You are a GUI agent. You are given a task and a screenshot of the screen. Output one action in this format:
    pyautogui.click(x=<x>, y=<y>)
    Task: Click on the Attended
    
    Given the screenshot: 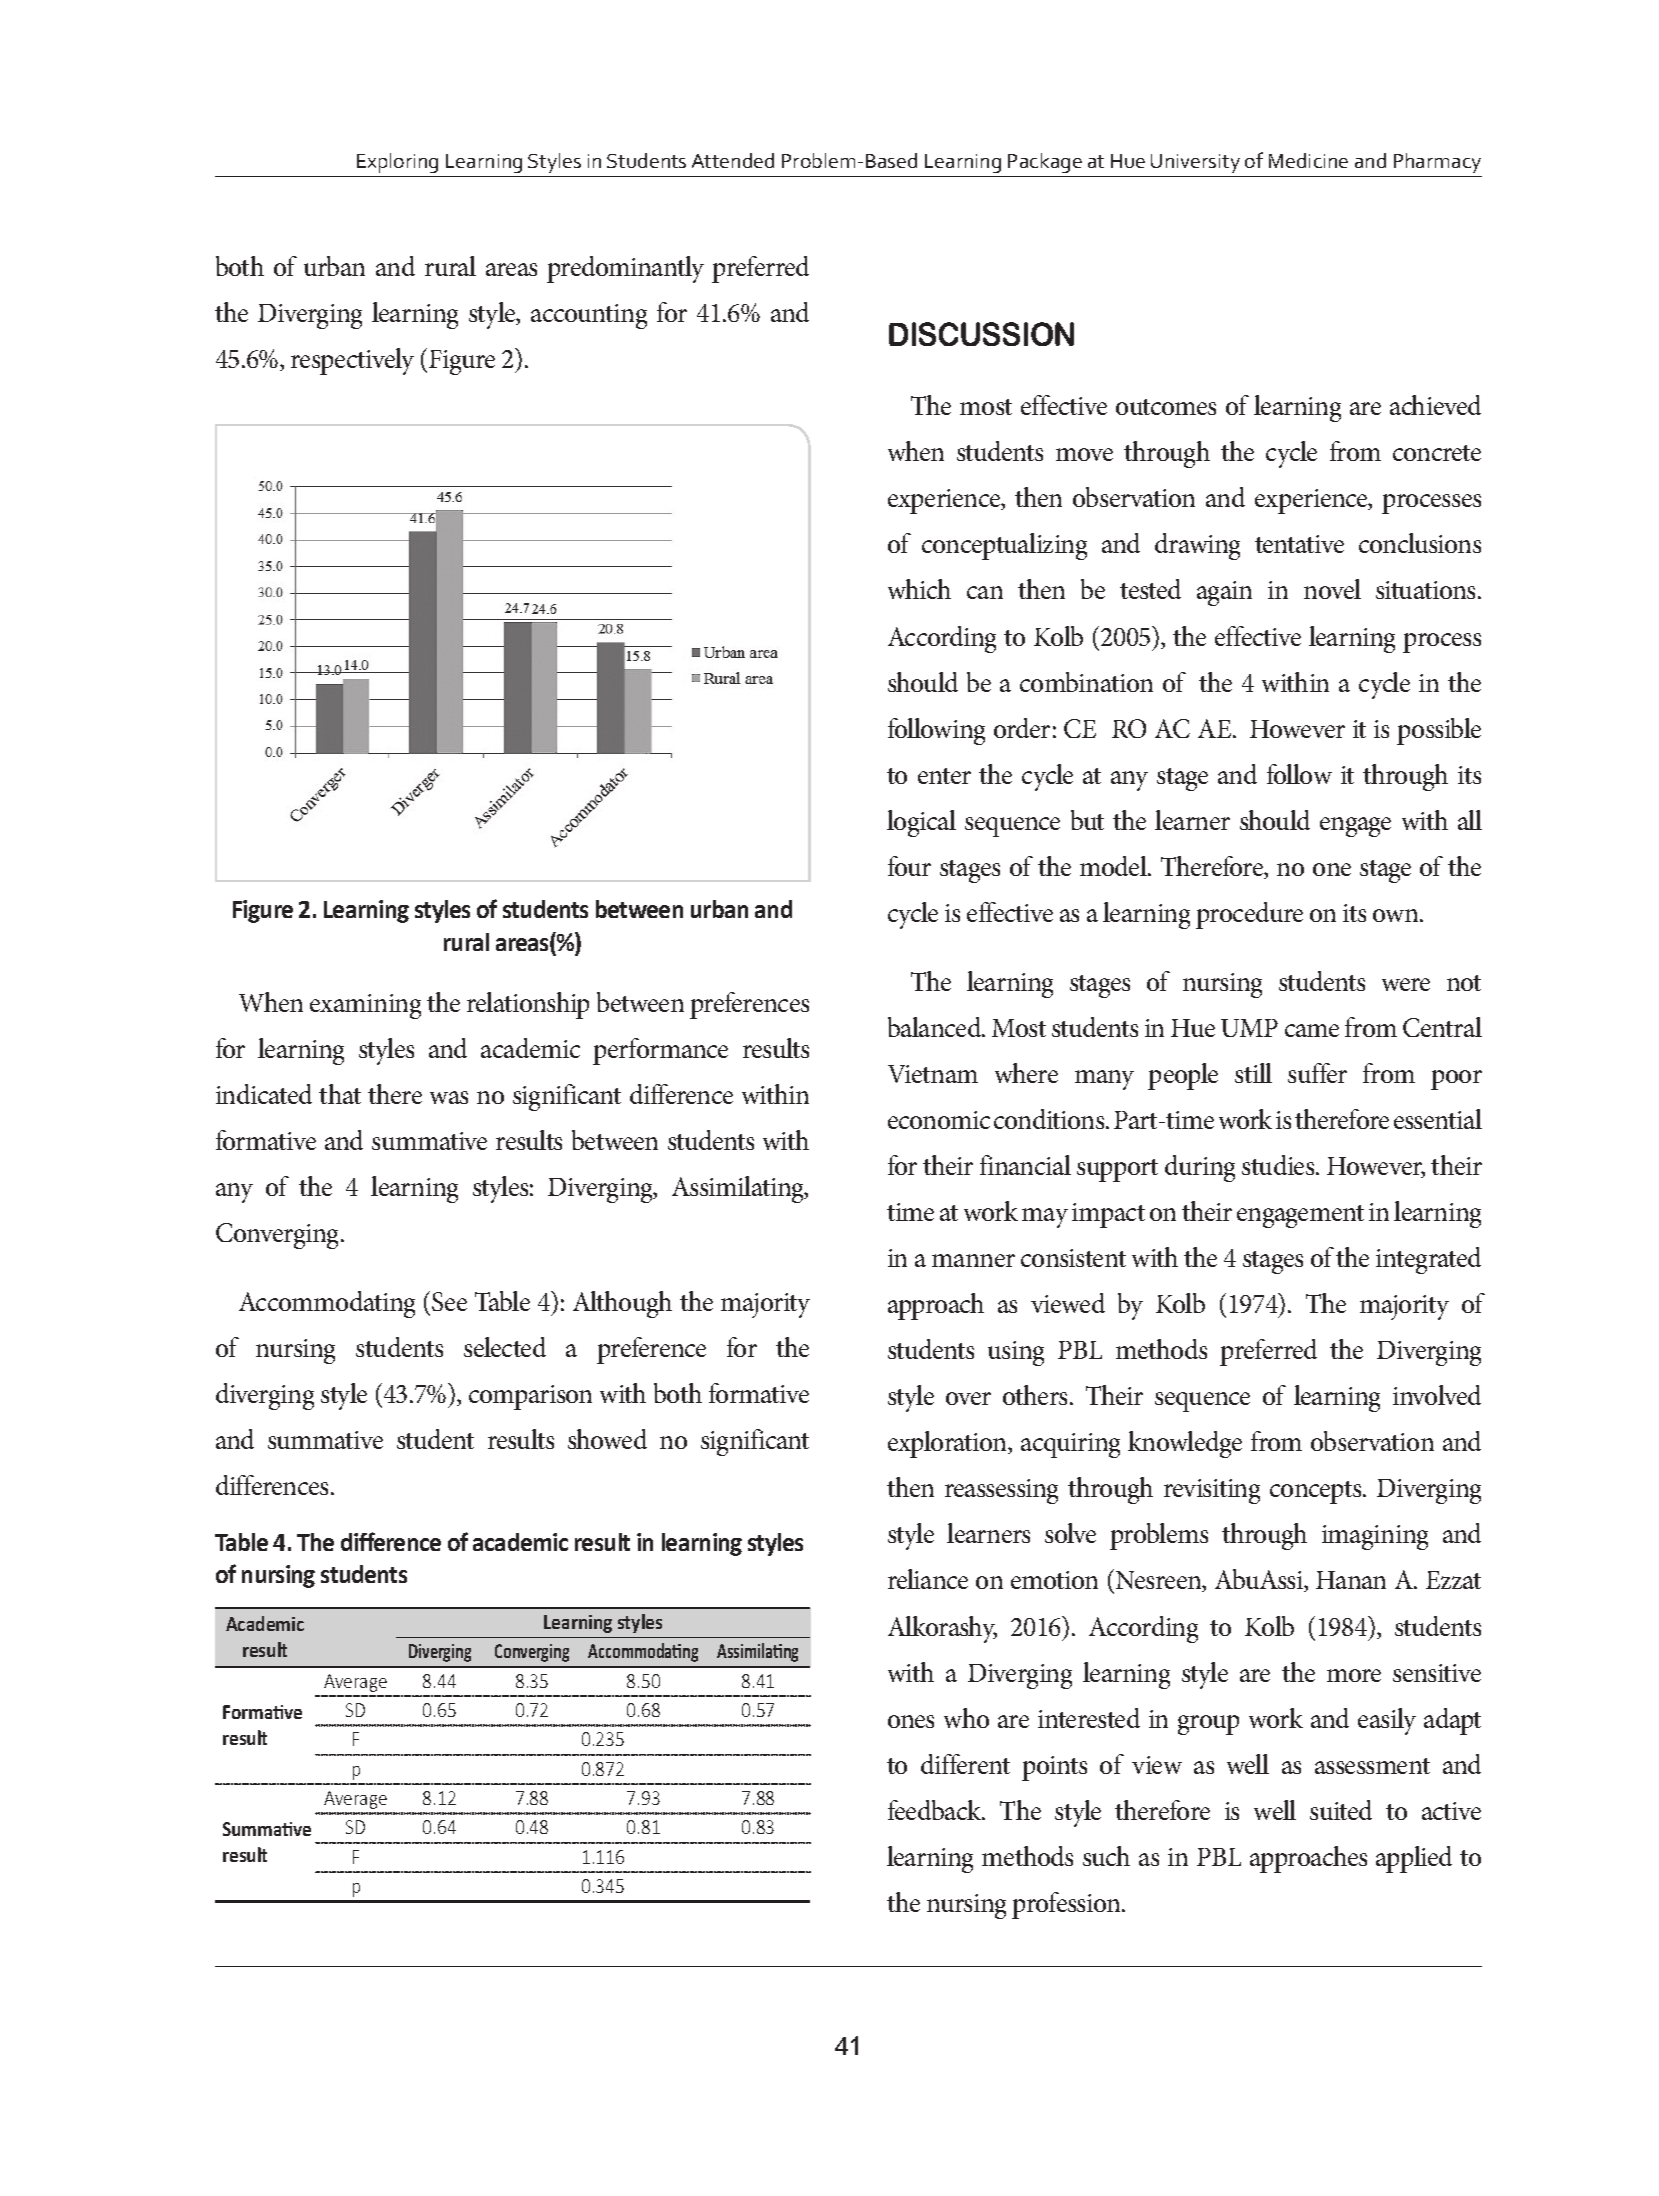 What is the action you would take?
    pyautogui.click(x=733, y=160)
